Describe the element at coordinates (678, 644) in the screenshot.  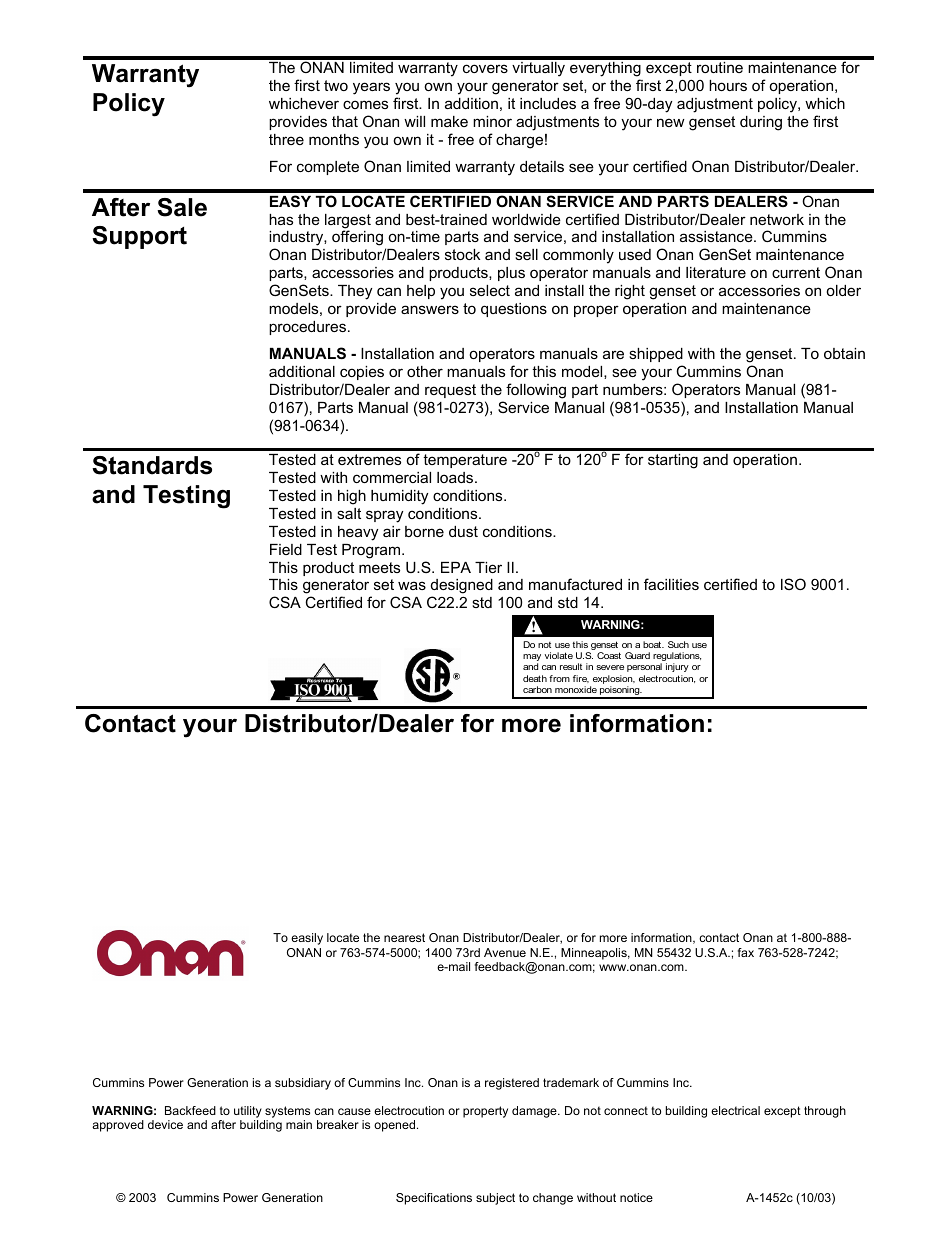
I see `Such` at that location.
